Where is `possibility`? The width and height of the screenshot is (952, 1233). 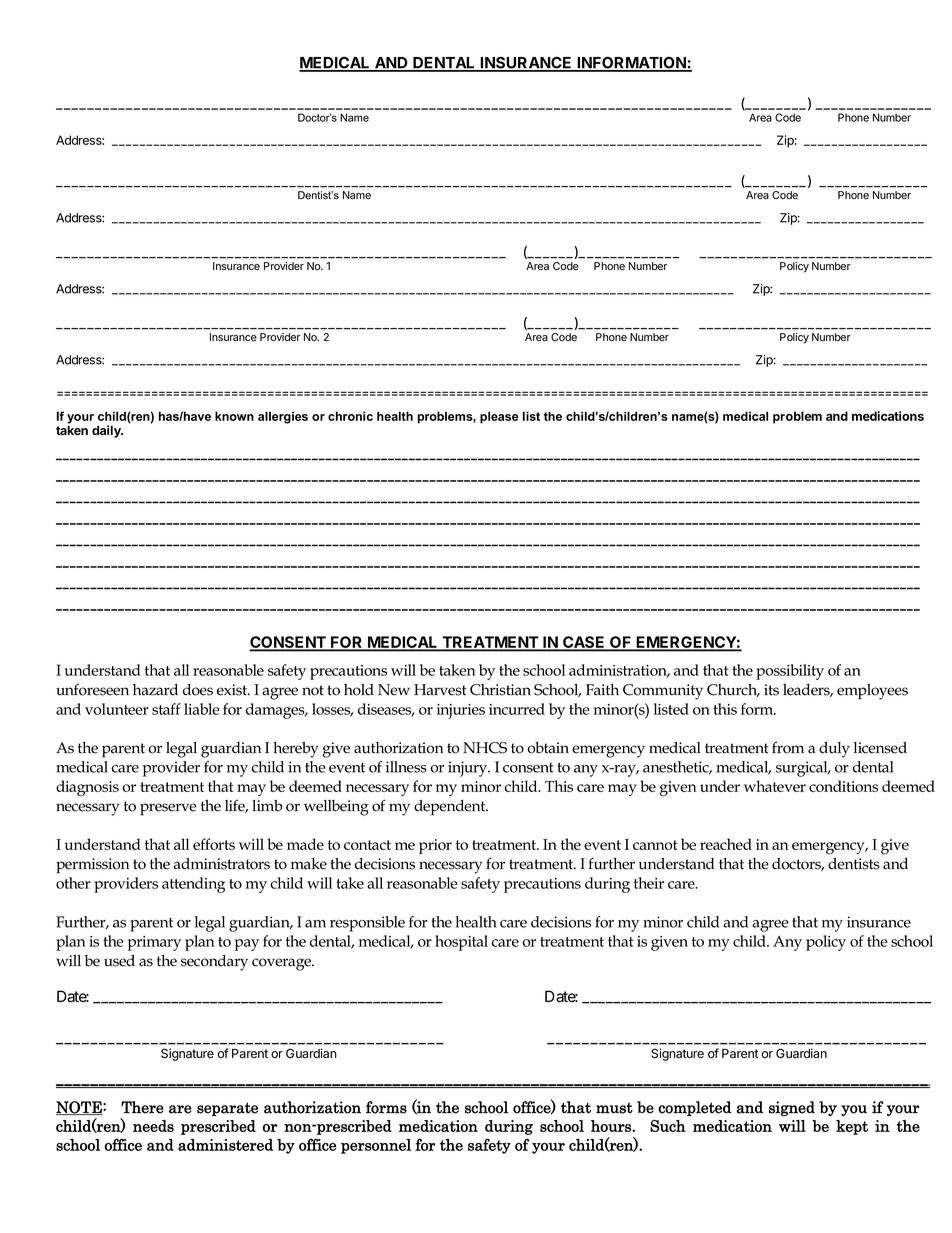 possibility is located at coordinates (790, 672).
